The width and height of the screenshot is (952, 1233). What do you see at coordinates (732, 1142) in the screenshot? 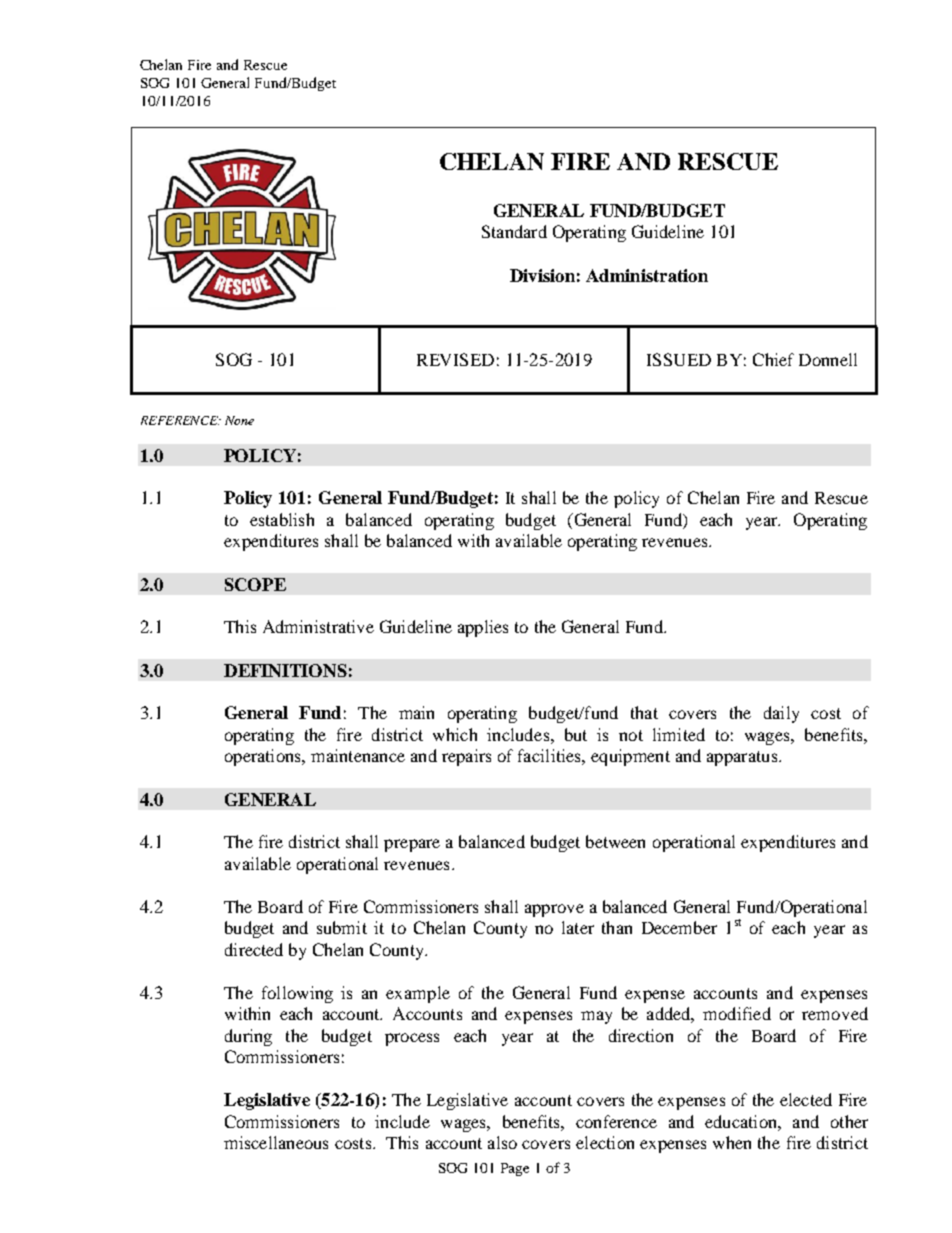
I see `when` at bounding box center [732, 1142].
